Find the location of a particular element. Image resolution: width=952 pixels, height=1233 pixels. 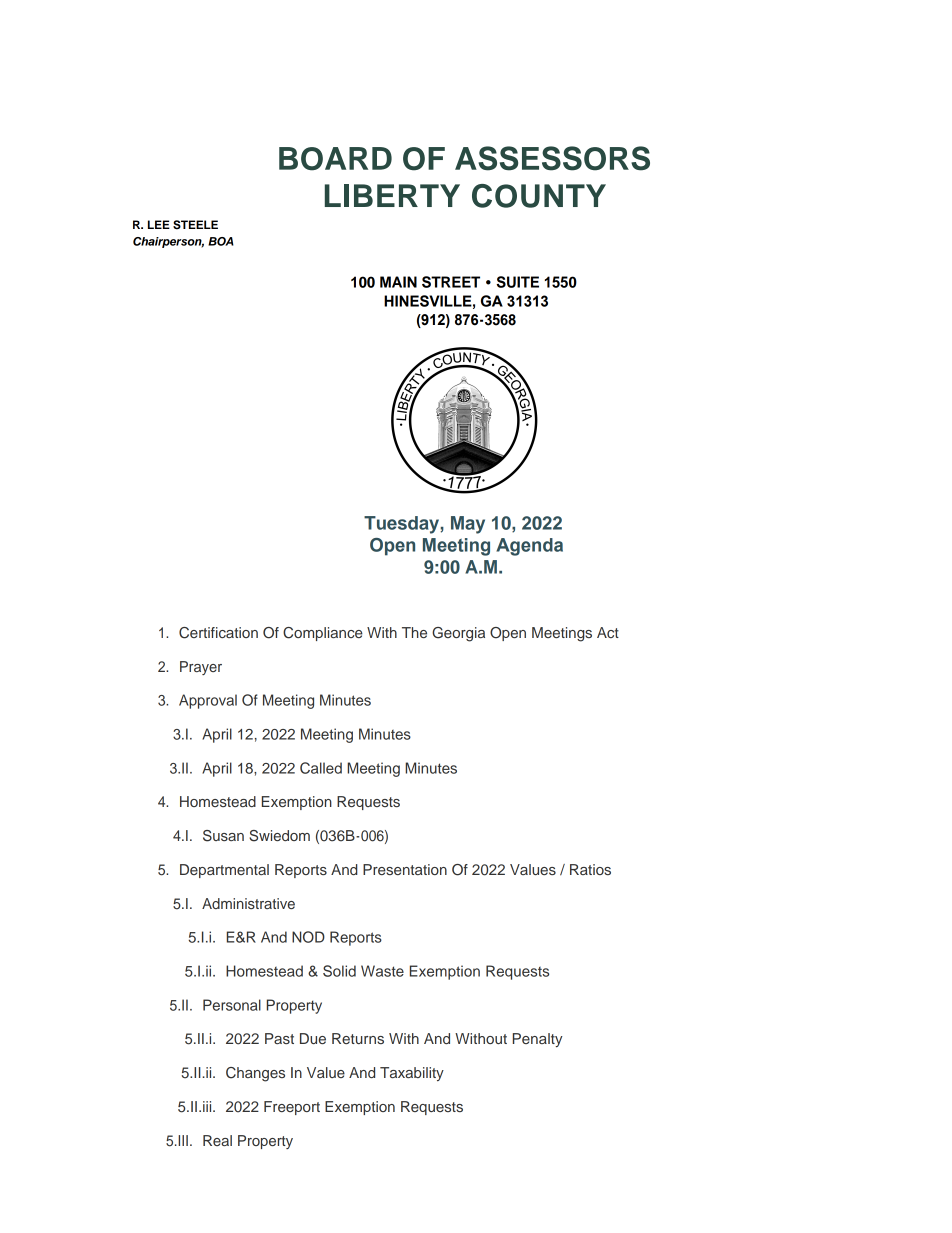

Georgia is located at coordinates (458, 634).
